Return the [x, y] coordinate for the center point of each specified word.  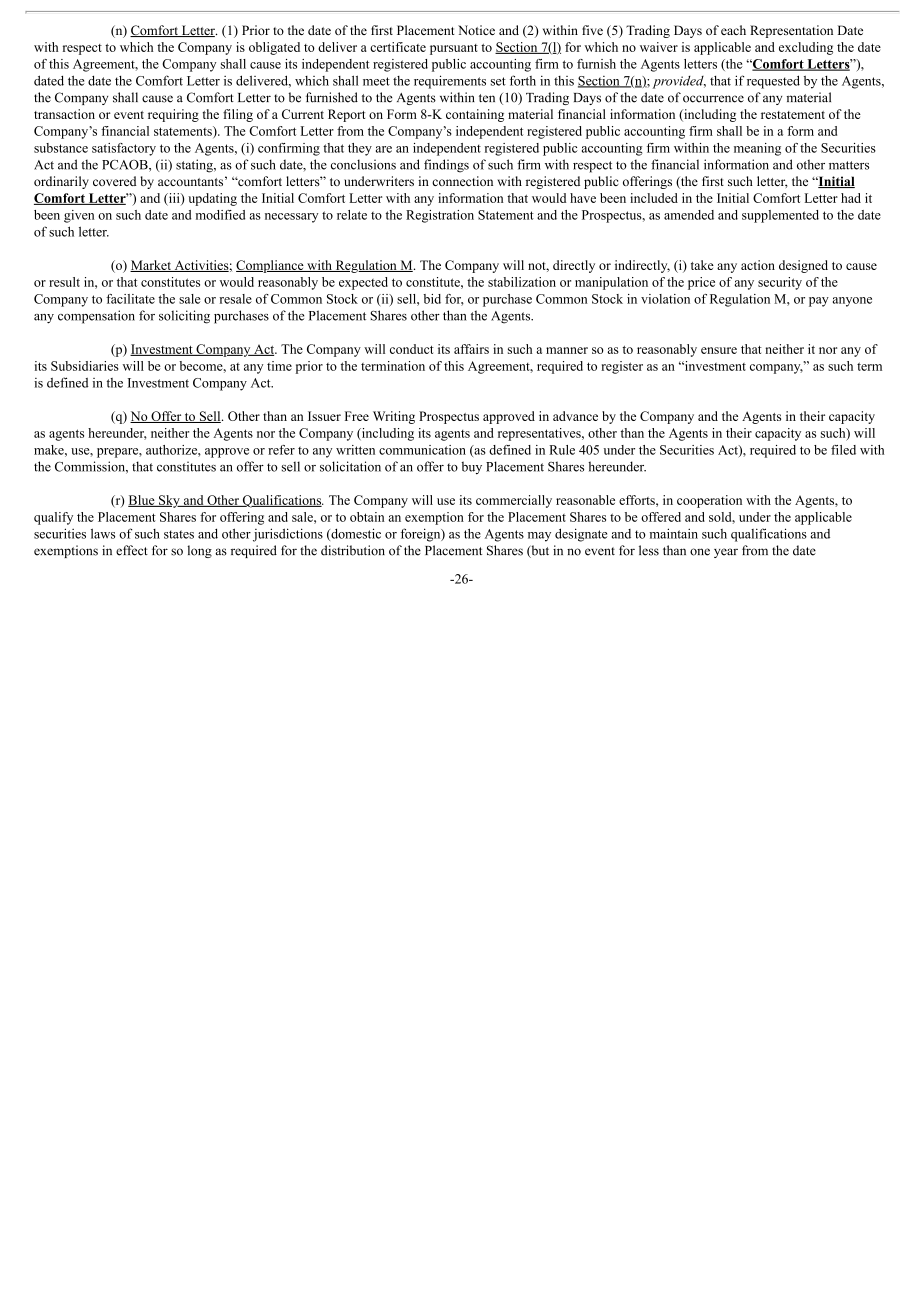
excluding [806, 48]
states [179, 534]
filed [843, 450]
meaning [757, 149]
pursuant [454, 49]
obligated [274, 48]
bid [432, 299]
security [780, 283]
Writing [394, 417]
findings [446, 166]
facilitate [130, 299]
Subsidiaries [85, 366]
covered [115, 181]
